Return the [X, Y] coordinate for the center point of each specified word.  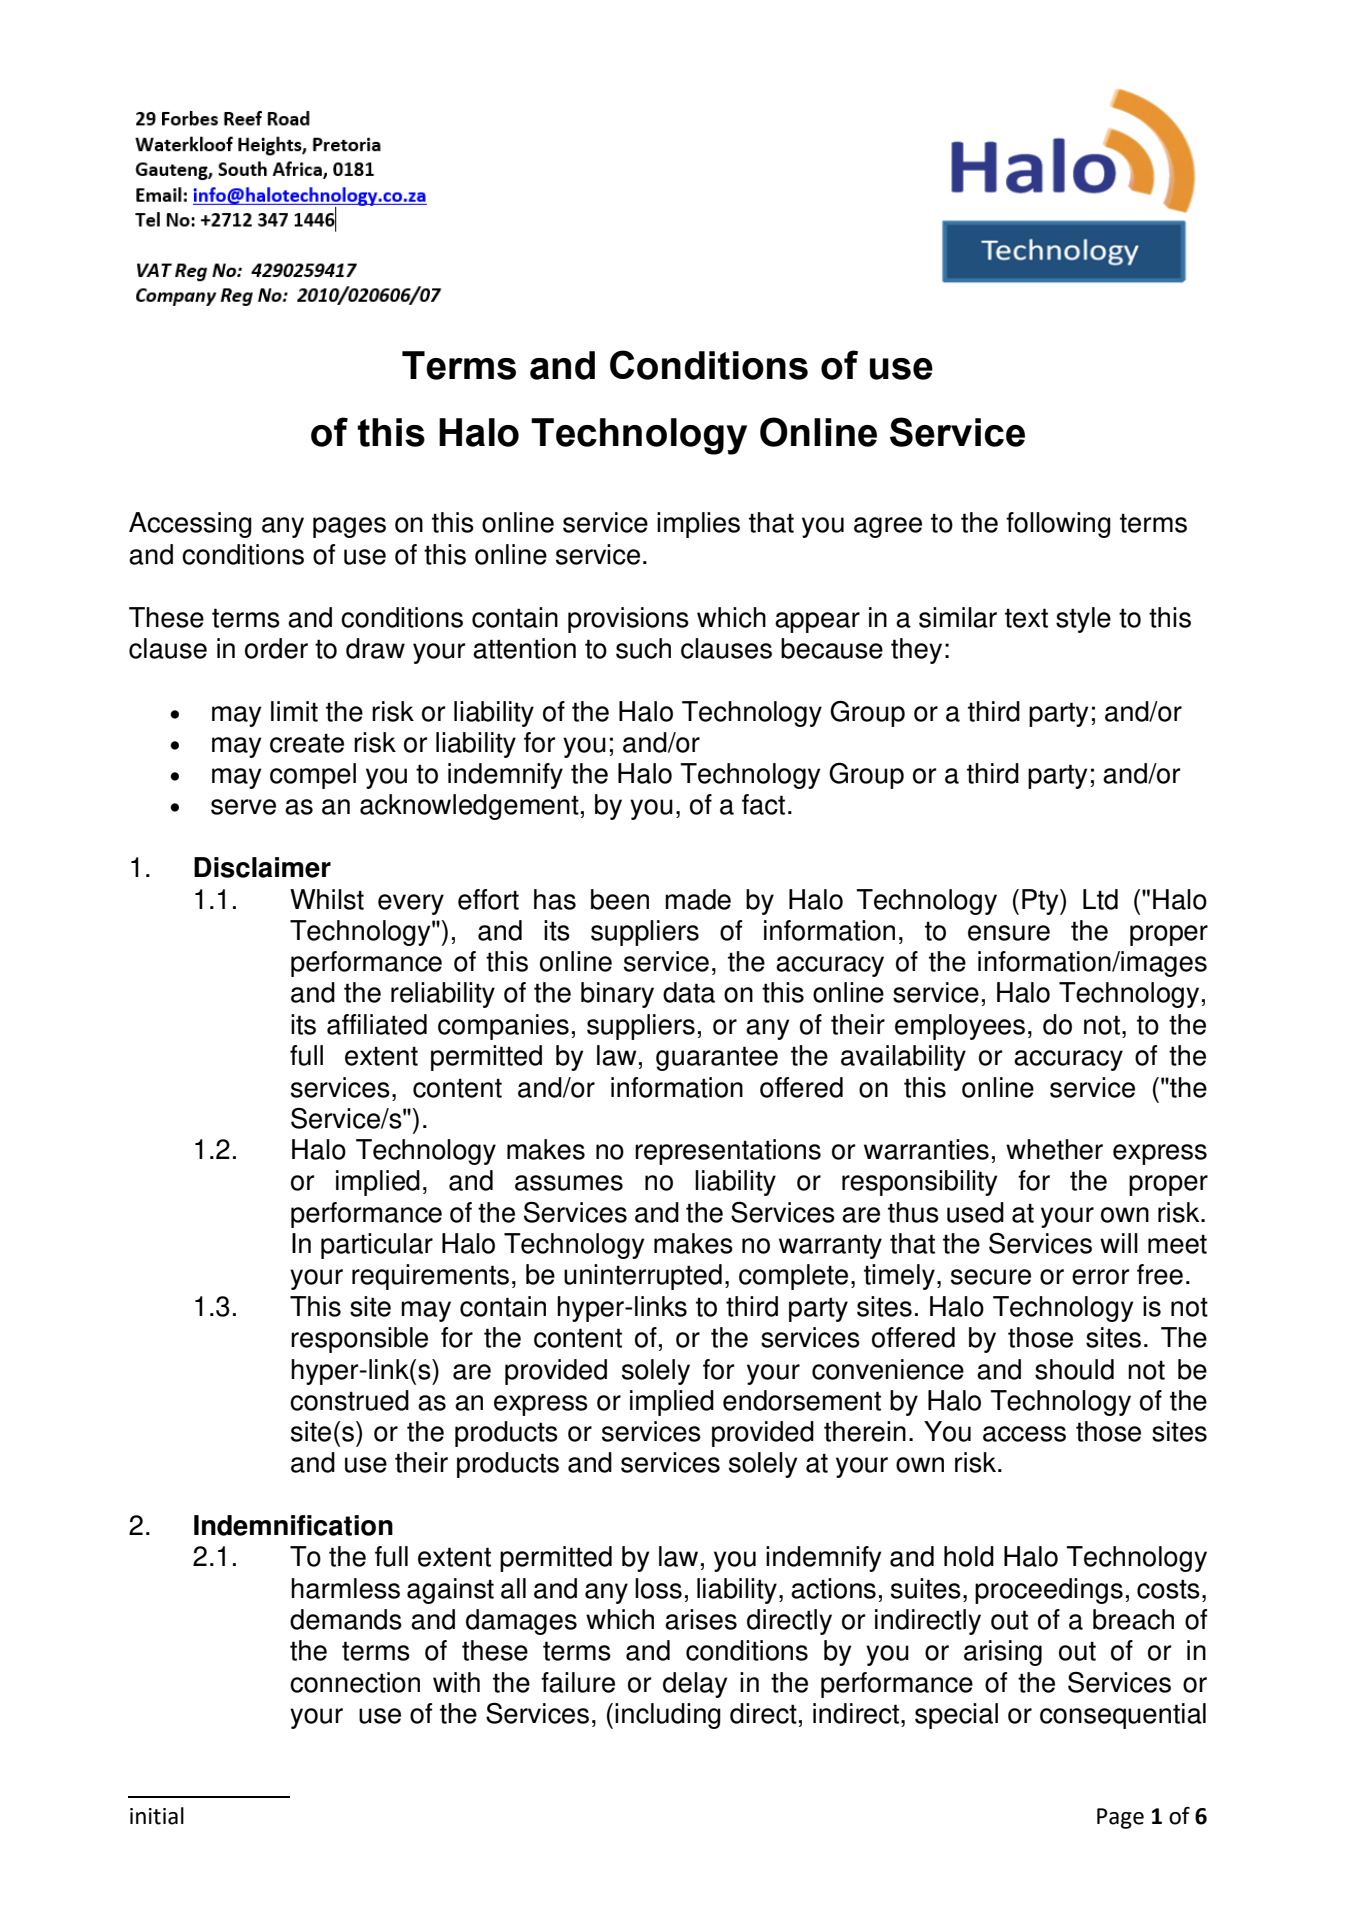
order [276, 648]
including [668, 1716]
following [1058, 525]
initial [157, 1816]
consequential [1123, 1716]
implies [698, 525]
